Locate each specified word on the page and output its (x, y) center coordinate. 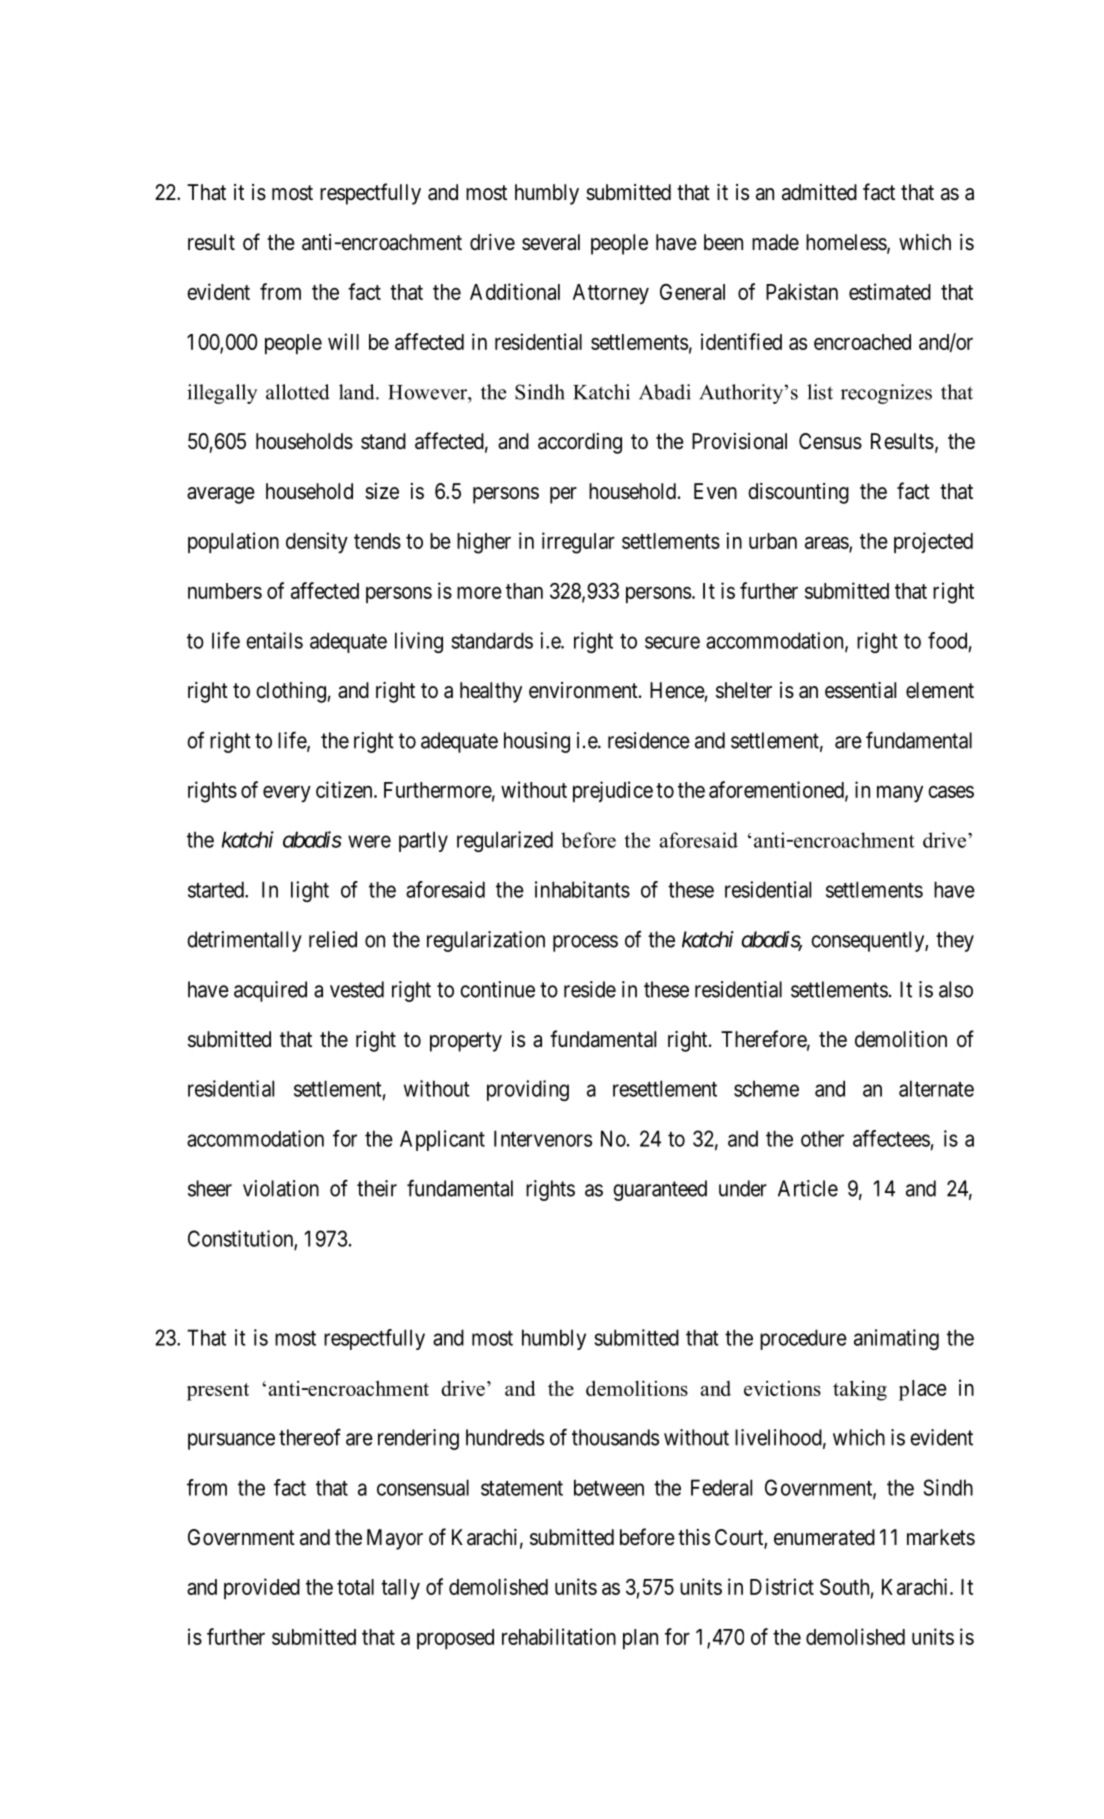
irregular (578, 543)
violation (281, 1188)
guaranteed (660, 1190)
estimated (890, 291)
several (551, 242)
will (343, 341)
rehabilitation (559, 1636)
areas (827, 543)
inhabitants (582, 889)
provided (262, 1588)
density (317, 543)
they (955, 941)
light (310, 891)
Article (808, 1188)
